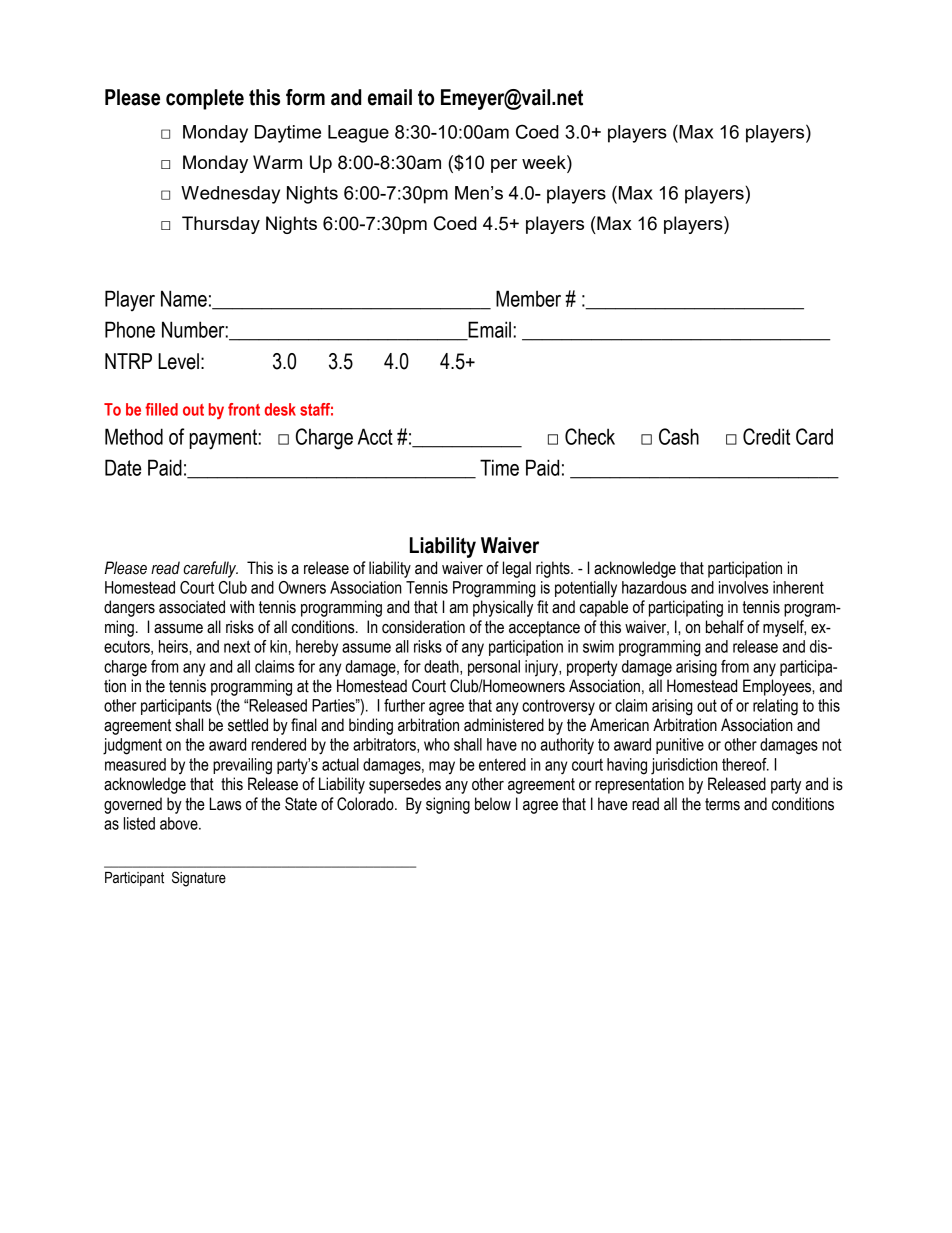  Describe the element at coordinates (766, 436) in the screenshot. I see `Credit` at that location.
